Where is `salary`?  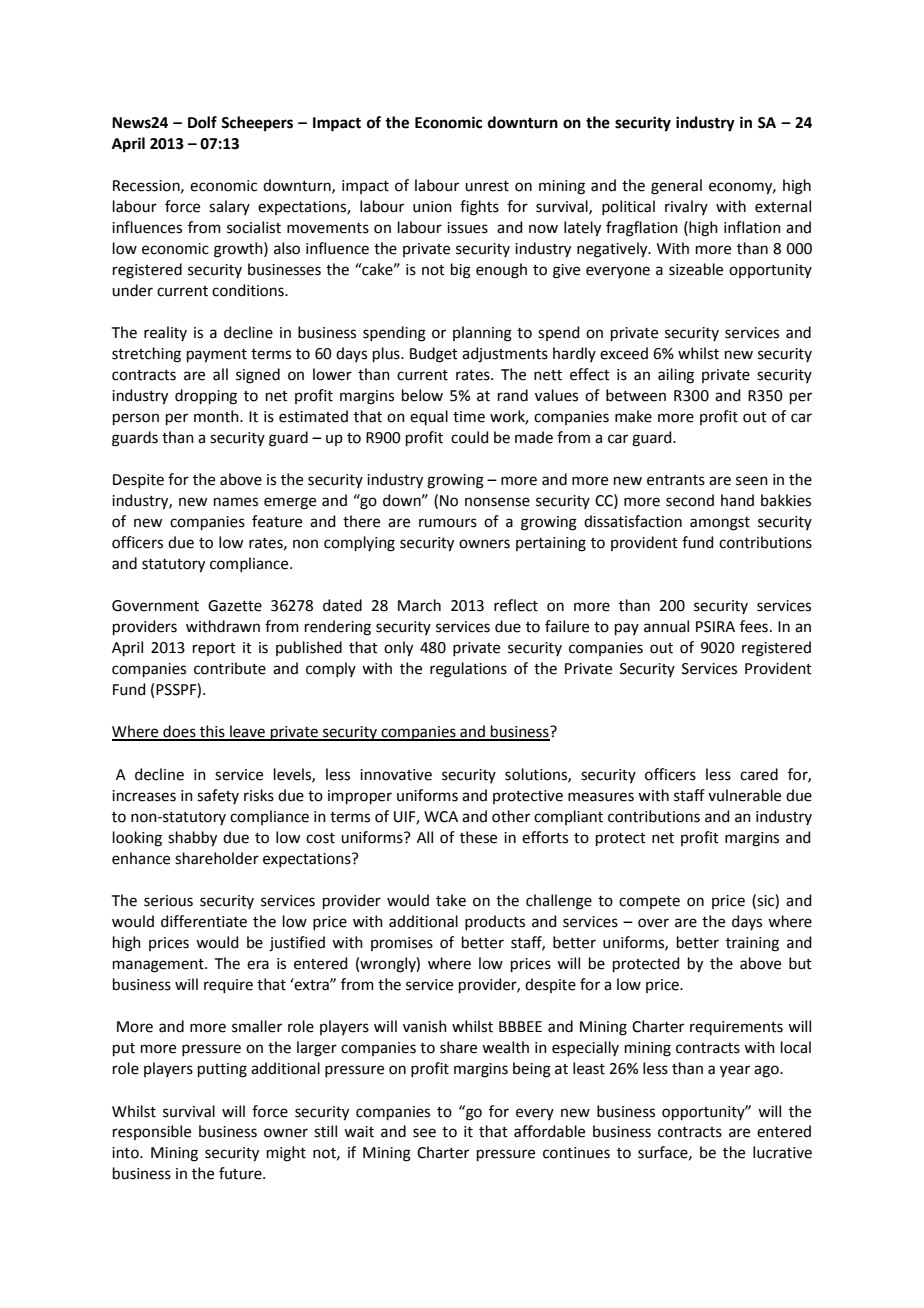 salary is located at coordinates (229, 207).
